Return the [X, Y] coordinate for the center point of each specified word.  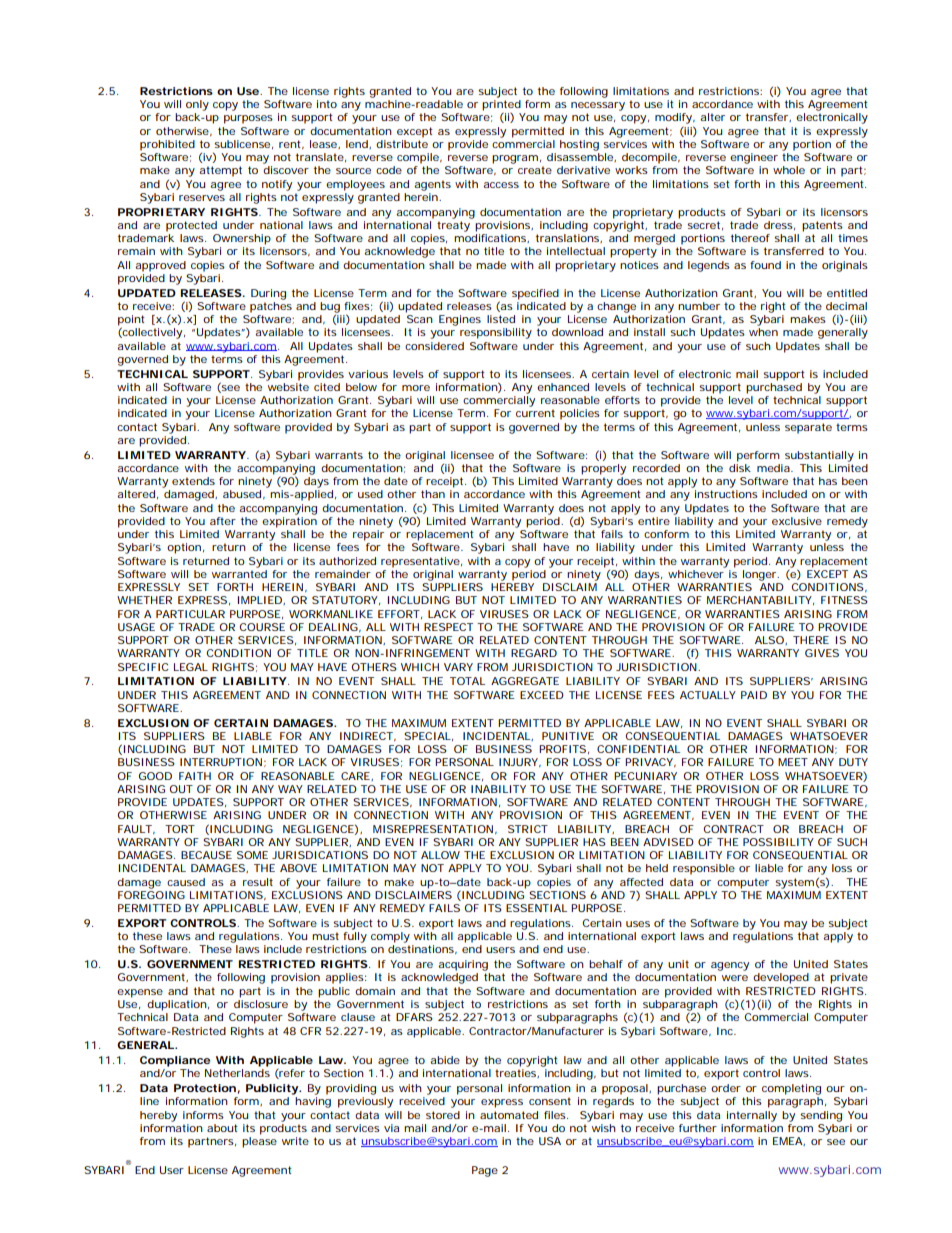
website [288, 387]
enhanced [563, 387]
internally [752, 1116]
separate [808, 428]
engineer [754, 158]
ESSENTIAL [536, 908]
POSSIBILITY [778, 842]
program [515, 159]
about [222, 1128]
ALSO [770, 640]
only [197, 105]
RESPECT [448, 627]
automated [509, 1115]
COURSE [262, 627]
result [258, 882]
